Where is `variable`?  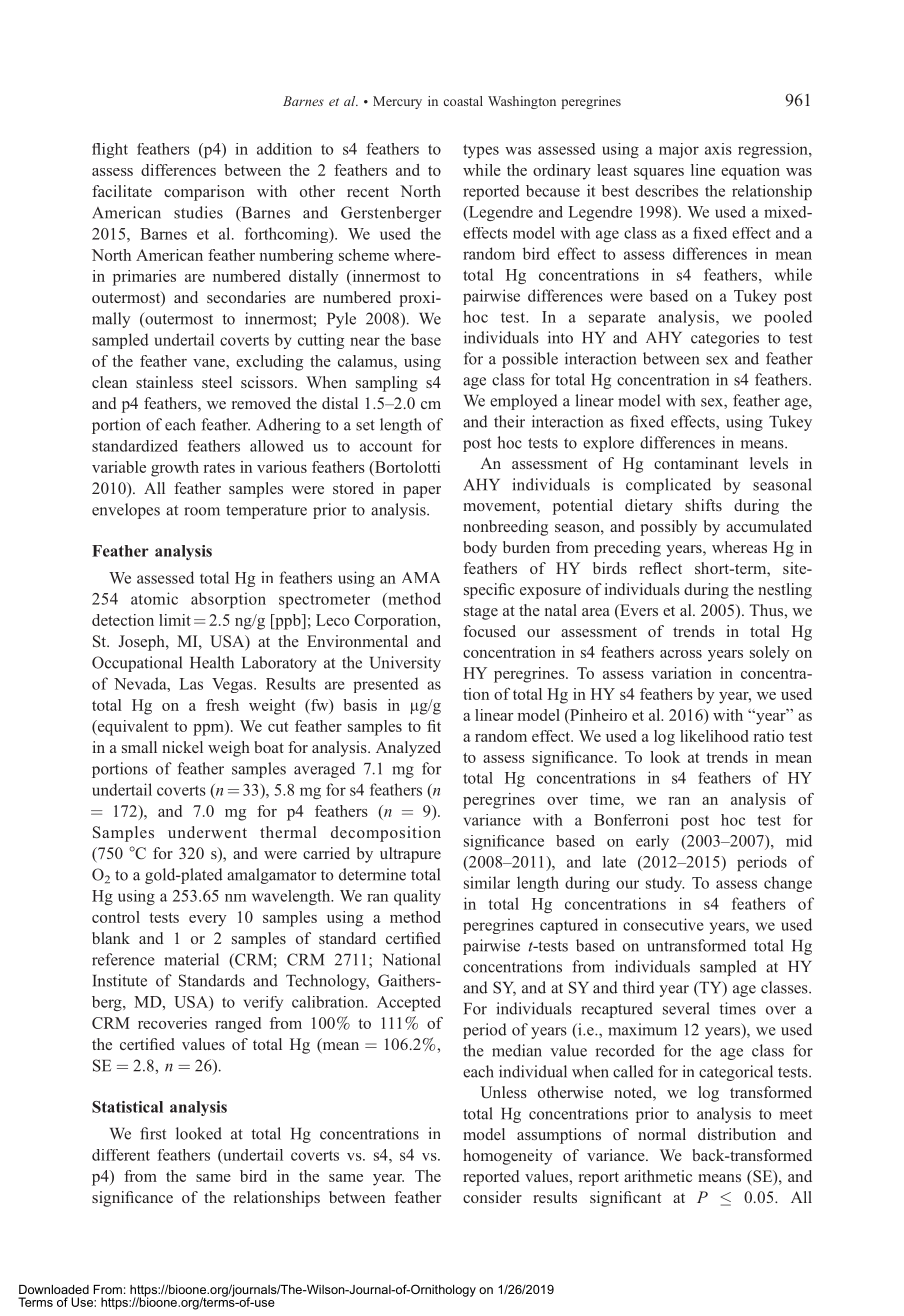
variable is located at coordinates (119, 467).
